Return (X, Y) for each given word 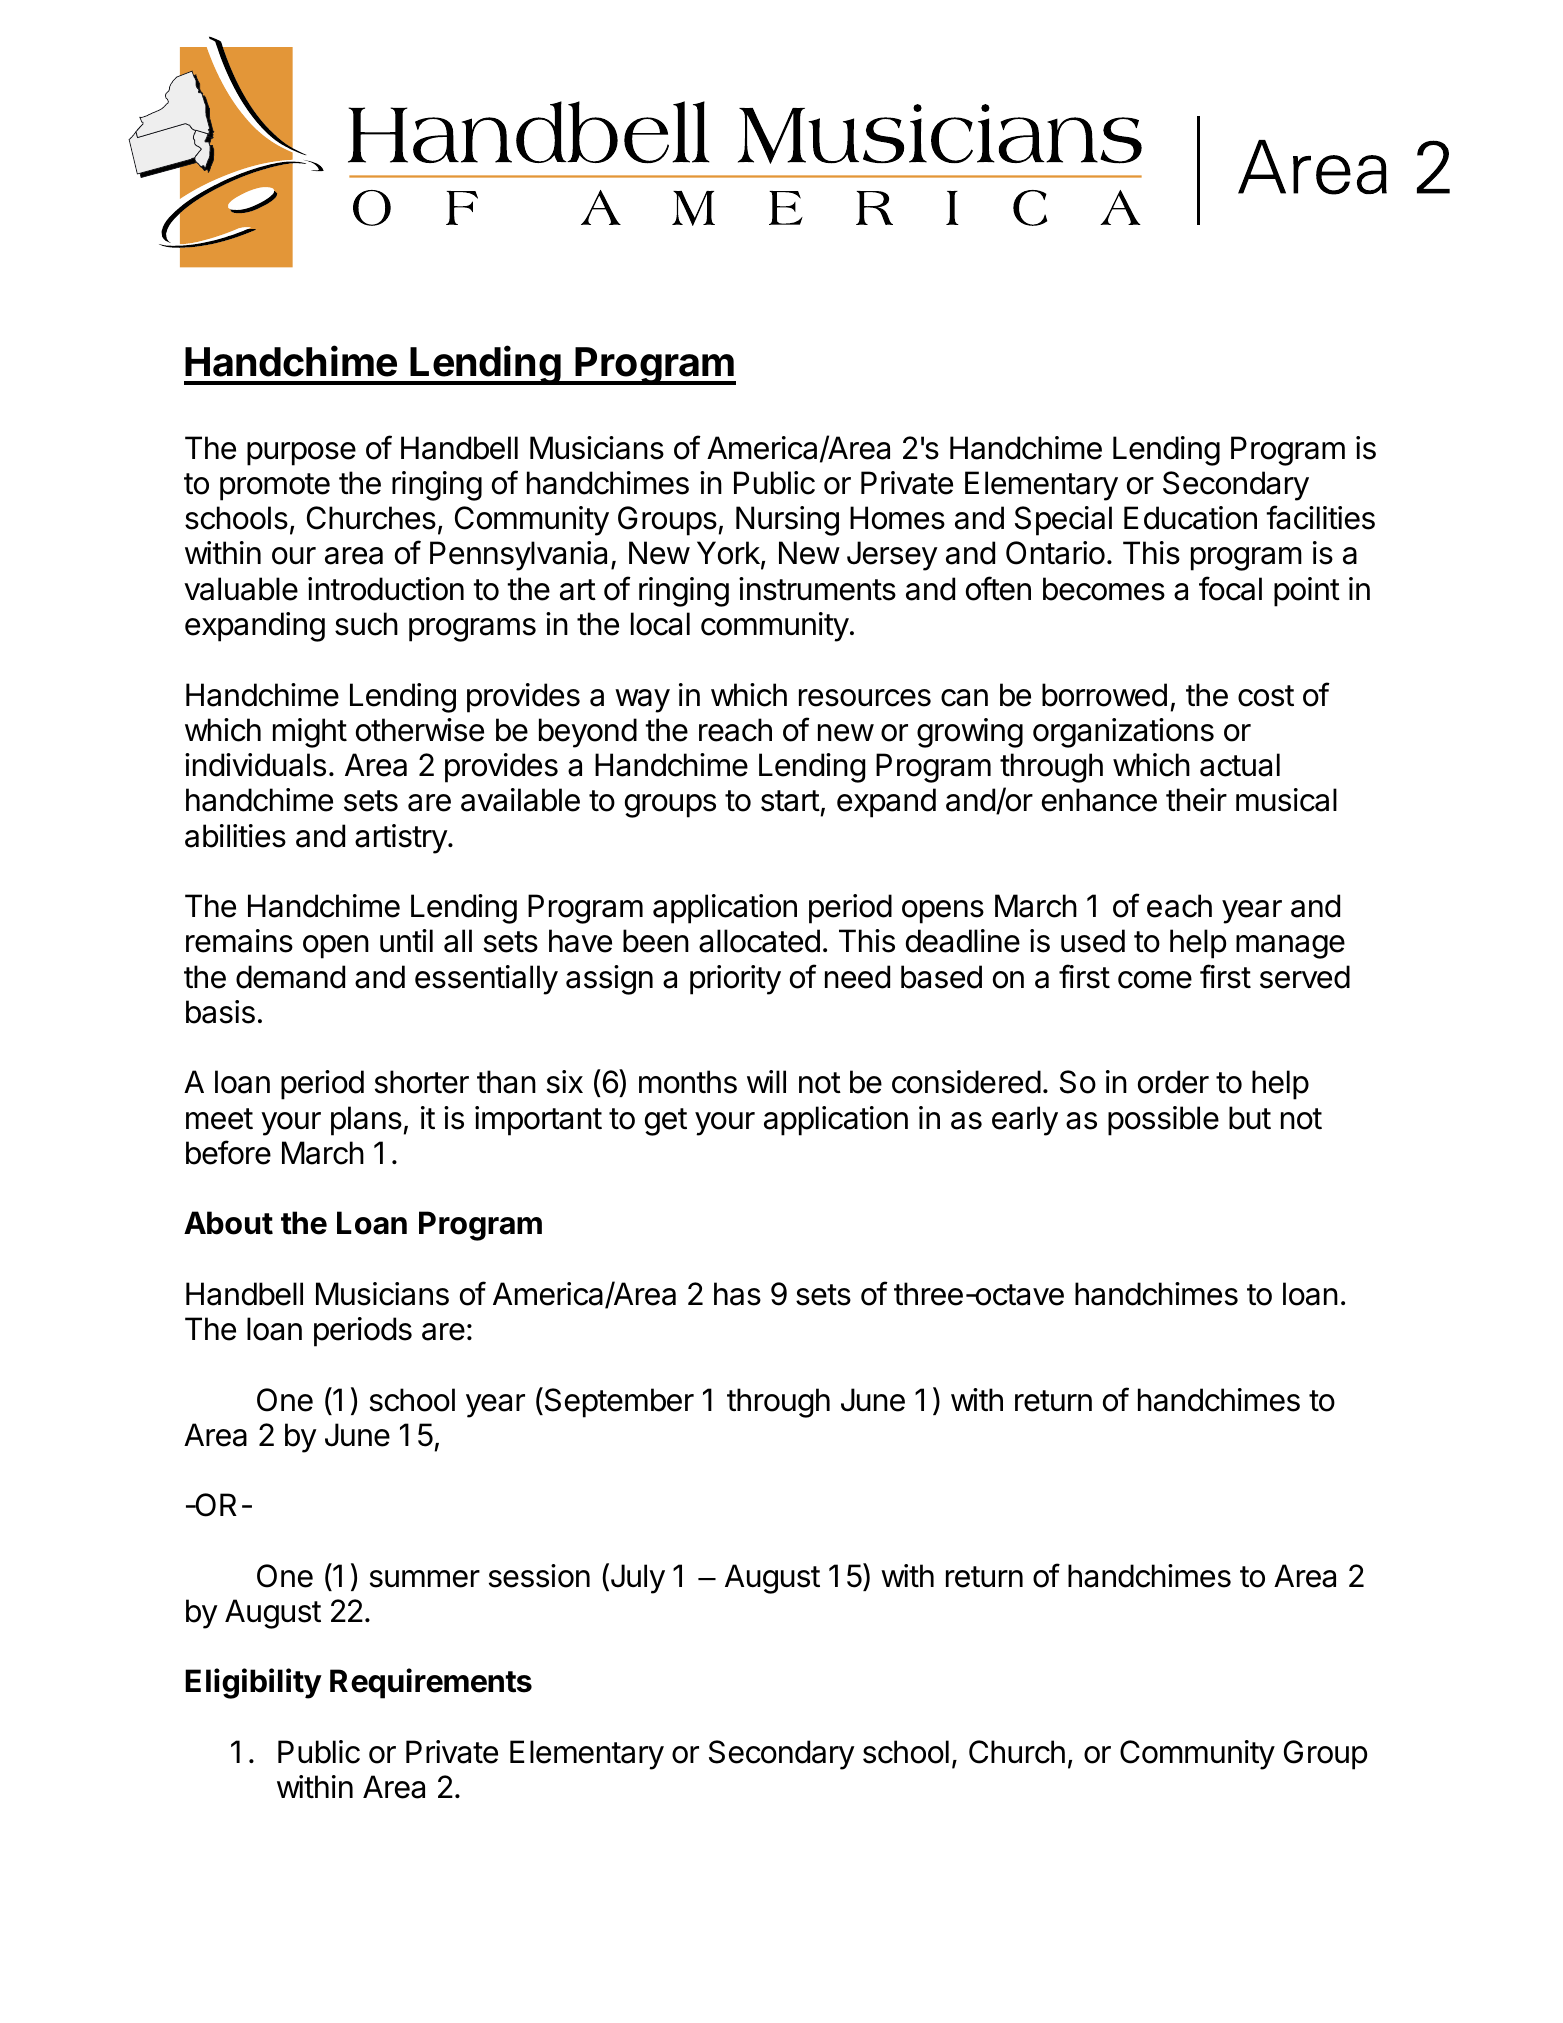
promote (275, 487)
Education (1190, 518)
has (737, 1294)
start (790, 801)
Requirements (431, 1683)
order (1173, 1082)
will (766, 1081)
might (310, 733)
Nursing (787, 521)
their (1196, 800)
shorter (422, 1082)
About (228, 1223)
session (539, 1576)
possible (1163, 1121)
